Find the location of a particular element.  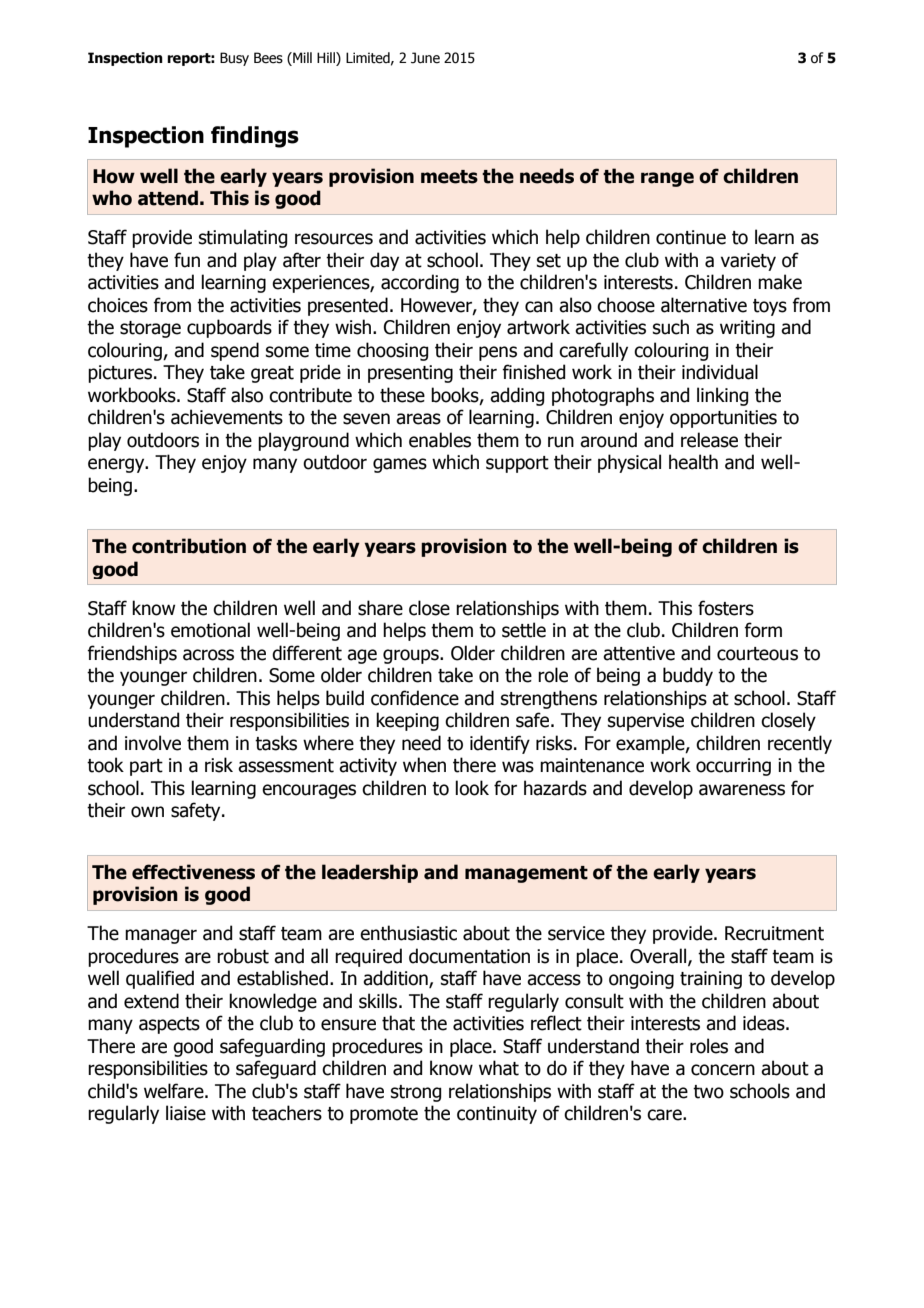

pens is located at coordinates (498, 353).
